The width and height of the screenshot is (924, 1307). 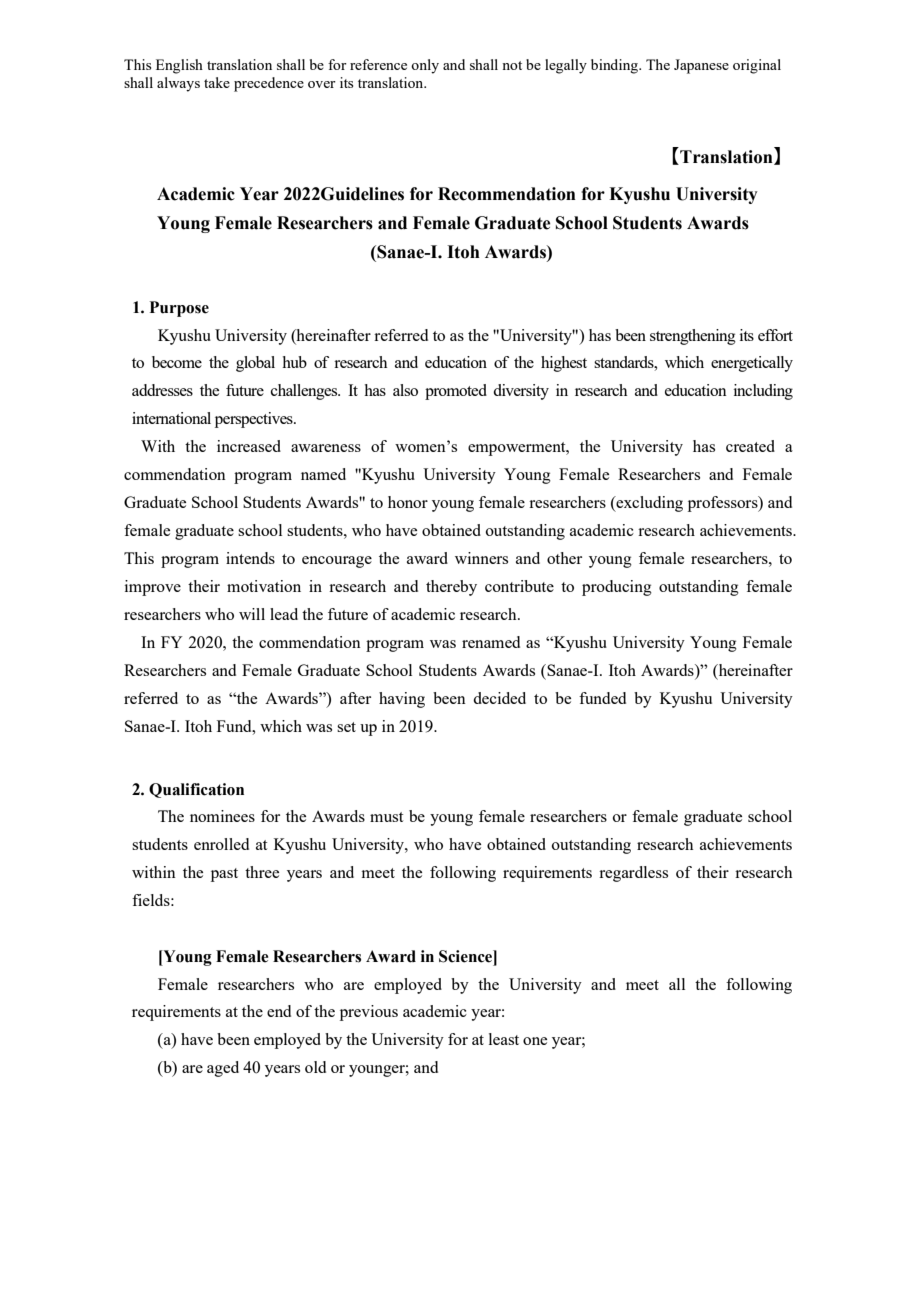 I want to click on producing, so click(x=617, y=588).
